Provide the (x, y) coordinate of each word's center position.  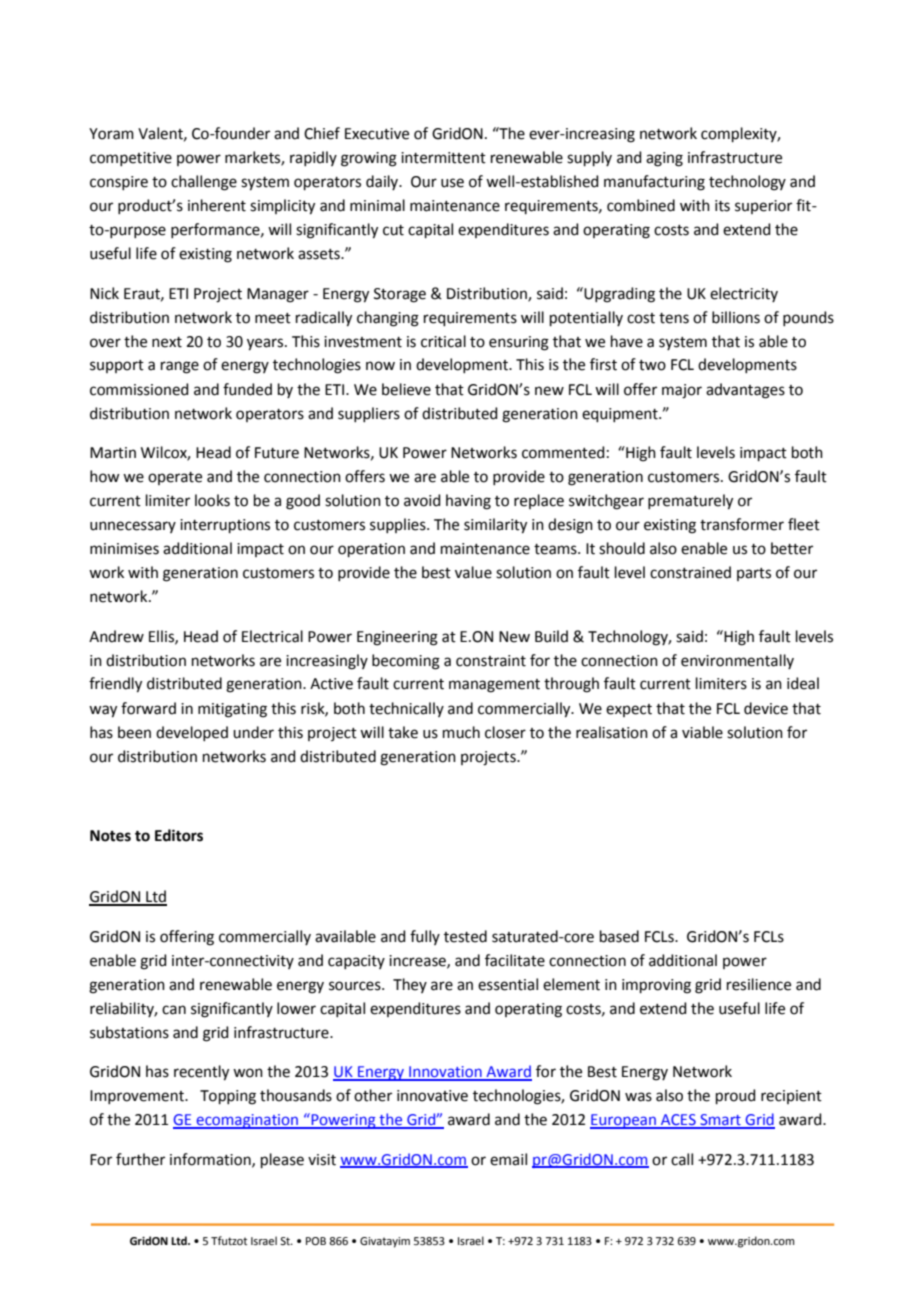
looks (212, 500)
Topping (228, 1097)
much (461, 732)
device (766, 708)
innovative (432, 1096)
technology (747, 183)
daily (383, 182)
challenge (204, 183)
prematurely (690, 502)
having (468, 502)
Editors (179, 835)
